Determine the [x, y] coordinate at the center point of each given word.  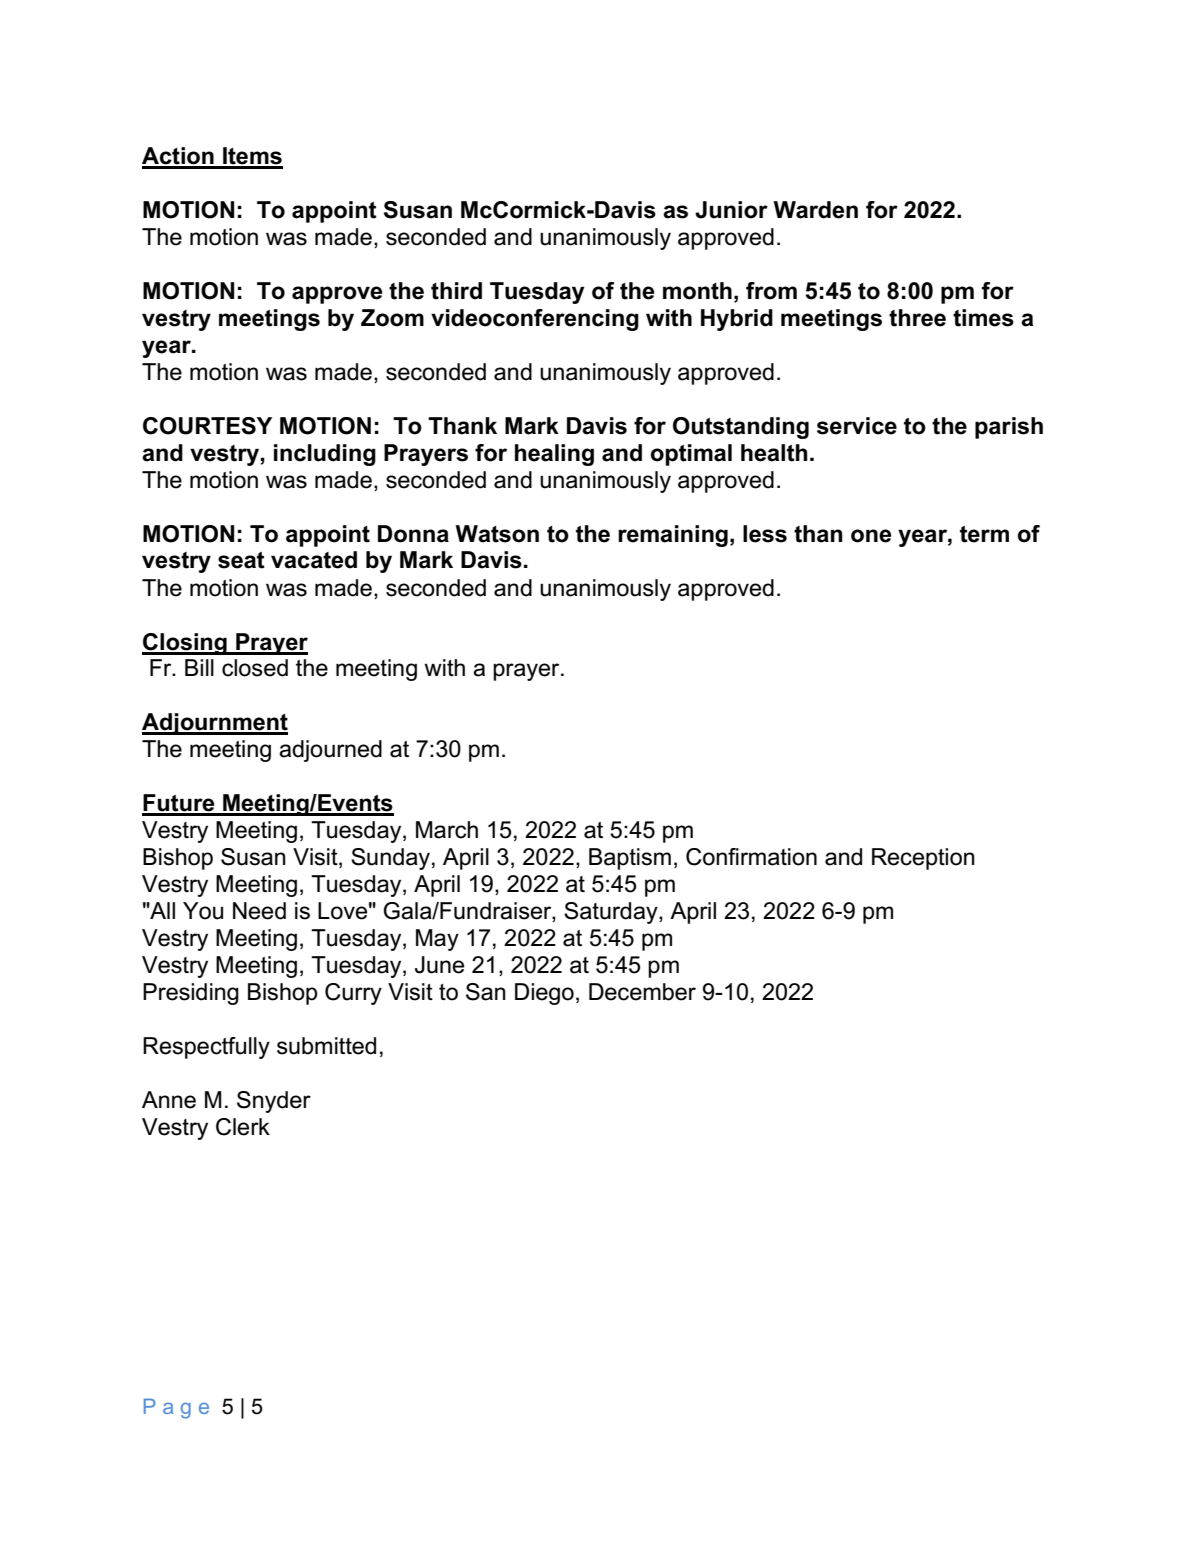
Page [176, 1408]
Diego [544, 994]
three [917, 318]
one [871, 536]
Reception [923, 859]
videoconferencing [535, 320]
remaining [673, 536]
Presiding [191, 994]
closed [255, 668]
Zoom [392, 318]
